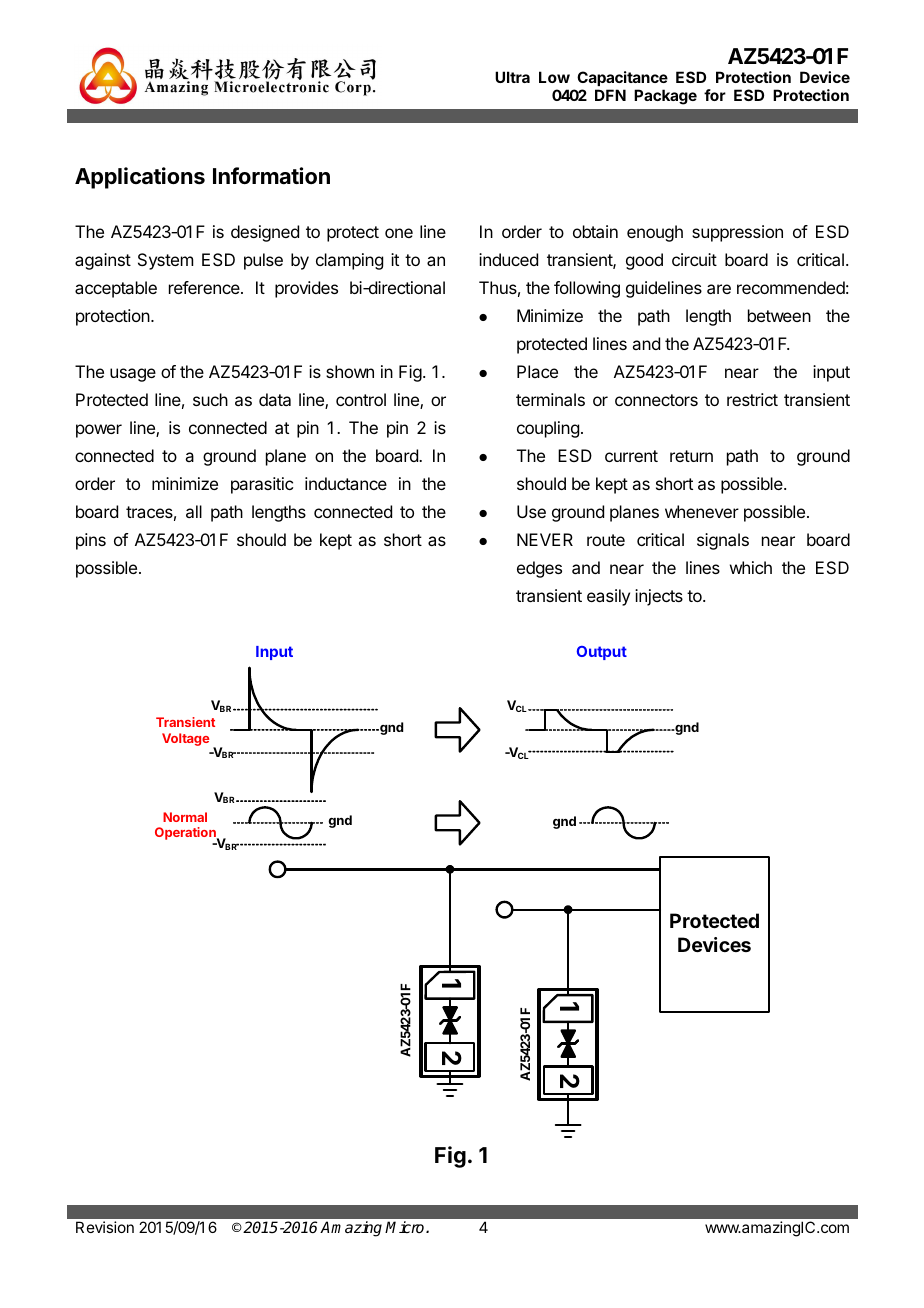 This document has height=1308, width=924. Describe the element at coordinates (512, 77) in the document. I see `Ultra` at that location.
